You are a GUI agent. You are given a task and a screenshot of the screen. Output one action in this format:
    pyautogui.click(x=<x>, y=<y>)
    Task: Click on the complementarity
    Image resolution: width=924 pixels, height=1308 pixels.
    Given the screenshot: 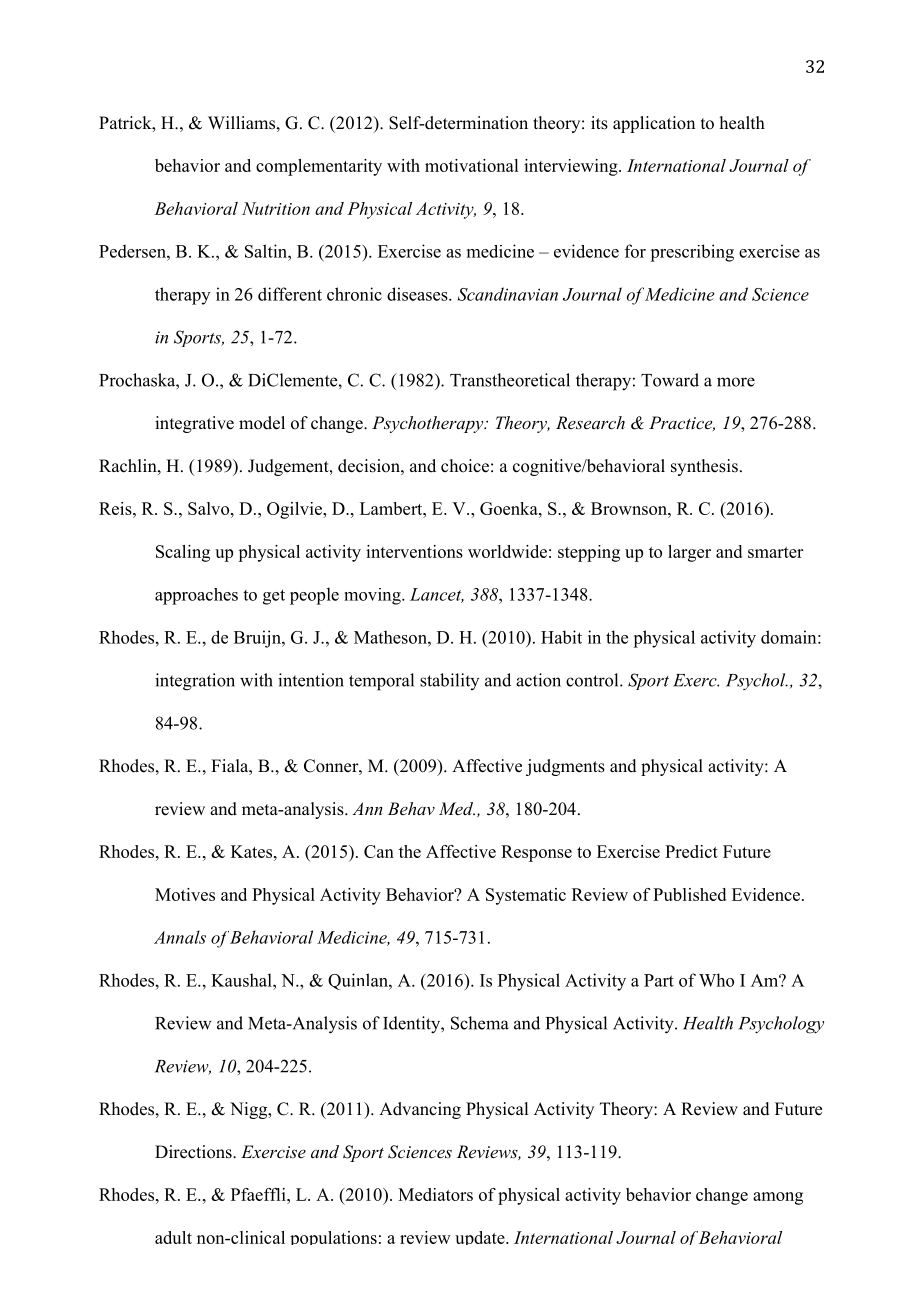 What is the action you would take?
    pyautogui.click(x=319, y=167)
